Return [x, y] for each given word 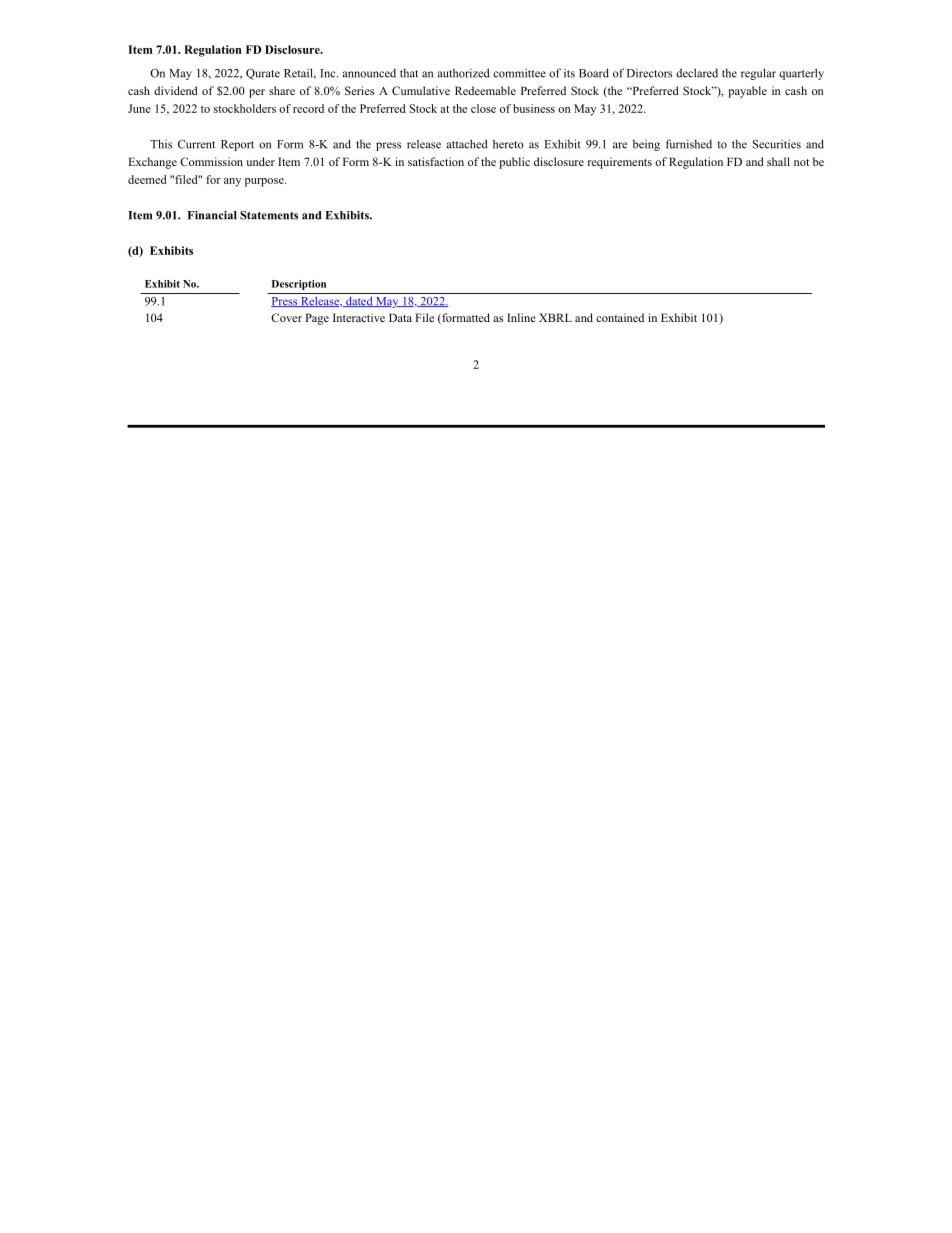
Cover [286, 317]
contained [620, 317]
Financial [212, 215]
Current [196, 144]
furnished [689, 144]
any [232, 182]
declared [697, 73]
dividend [176, 90]
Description [299, 285]
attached [467, 144]
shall [778, 161]
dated [359, 302]
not [801, 162]
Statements [269, 215]
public [514, 163]
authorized [464, 73]
